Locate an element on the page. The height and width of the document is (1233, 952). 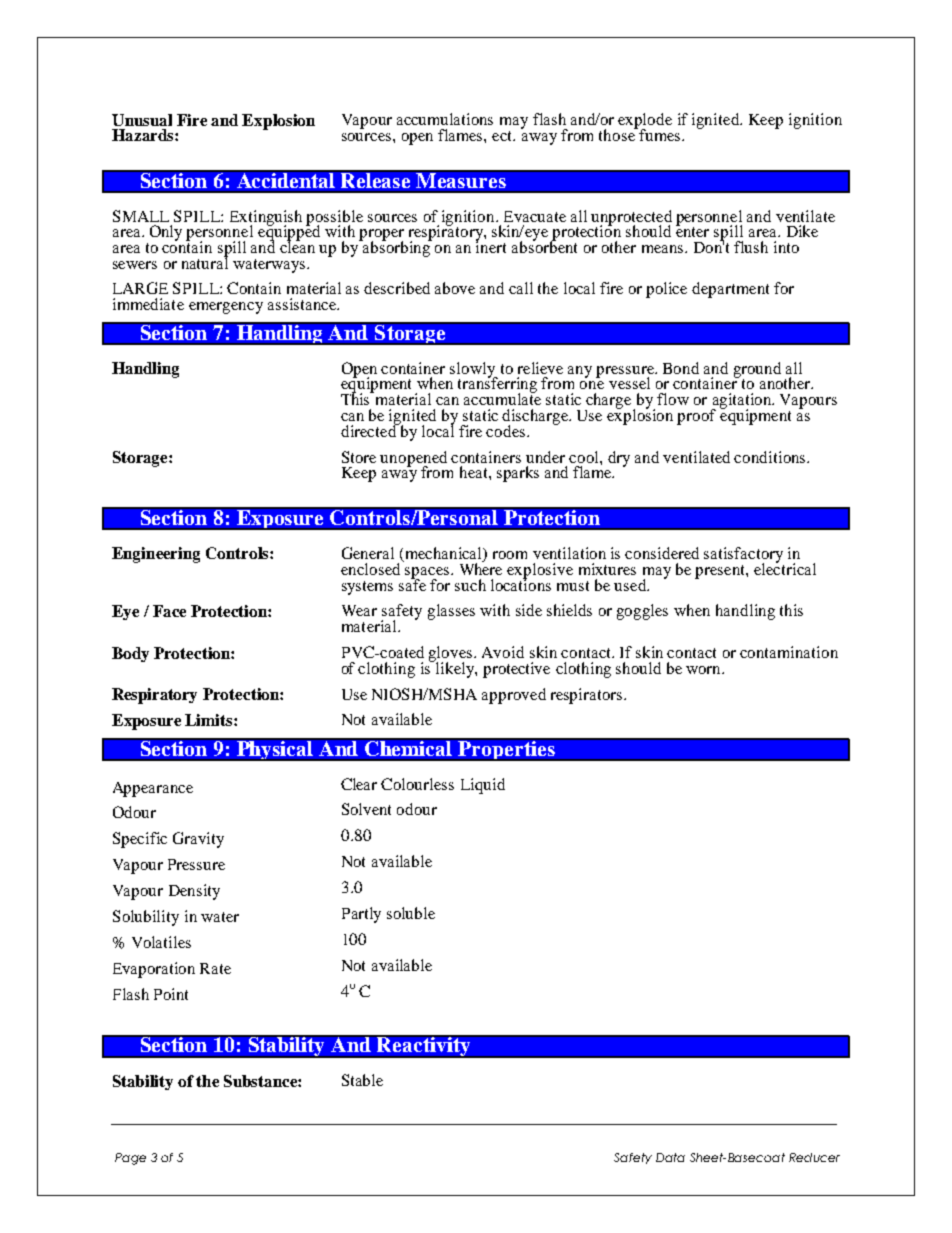
Data is located at coordinates (670, 1157).
